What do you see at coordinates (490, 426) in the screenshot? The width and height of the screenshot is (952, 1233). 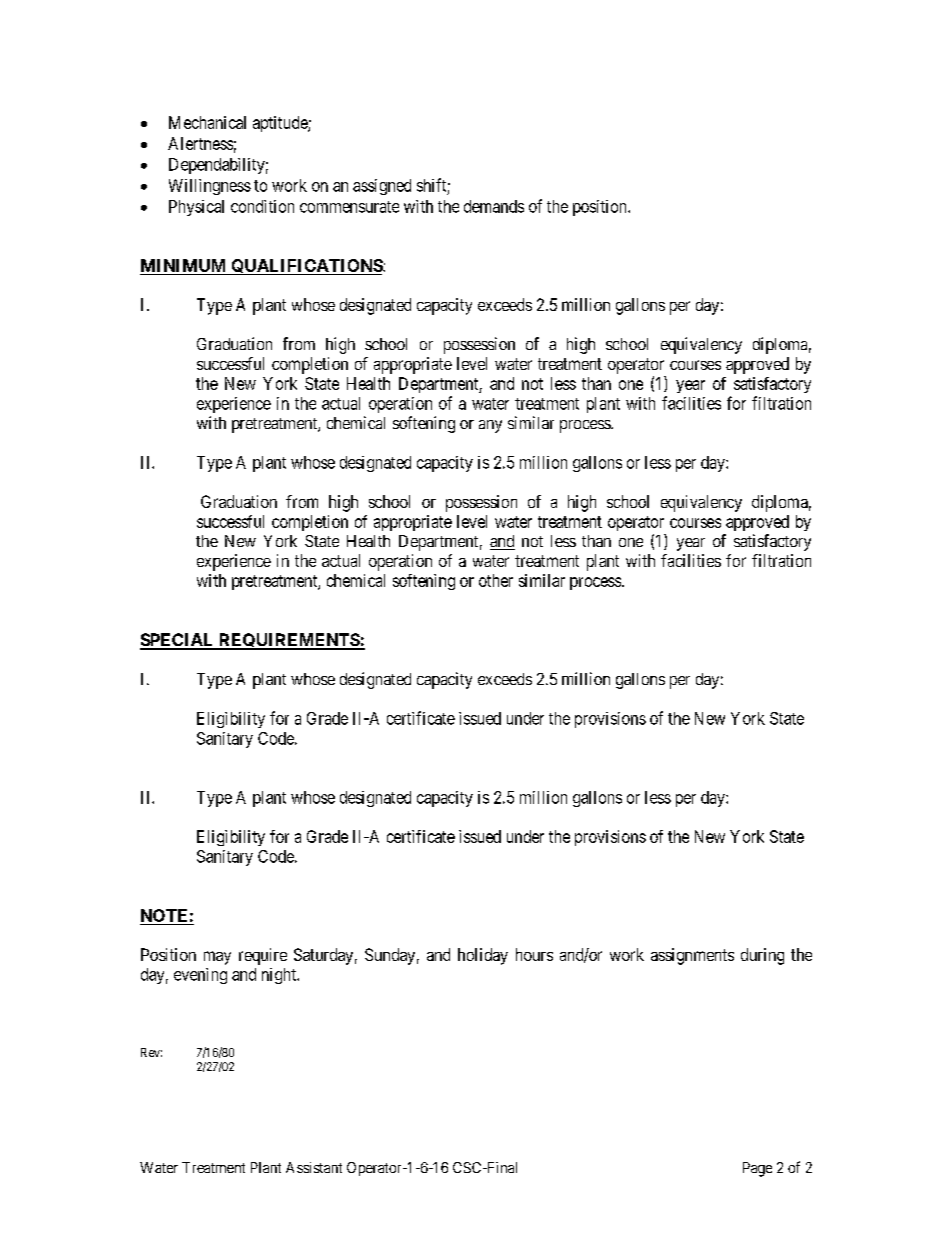 I see `any` at bounding box center [490, 426].
